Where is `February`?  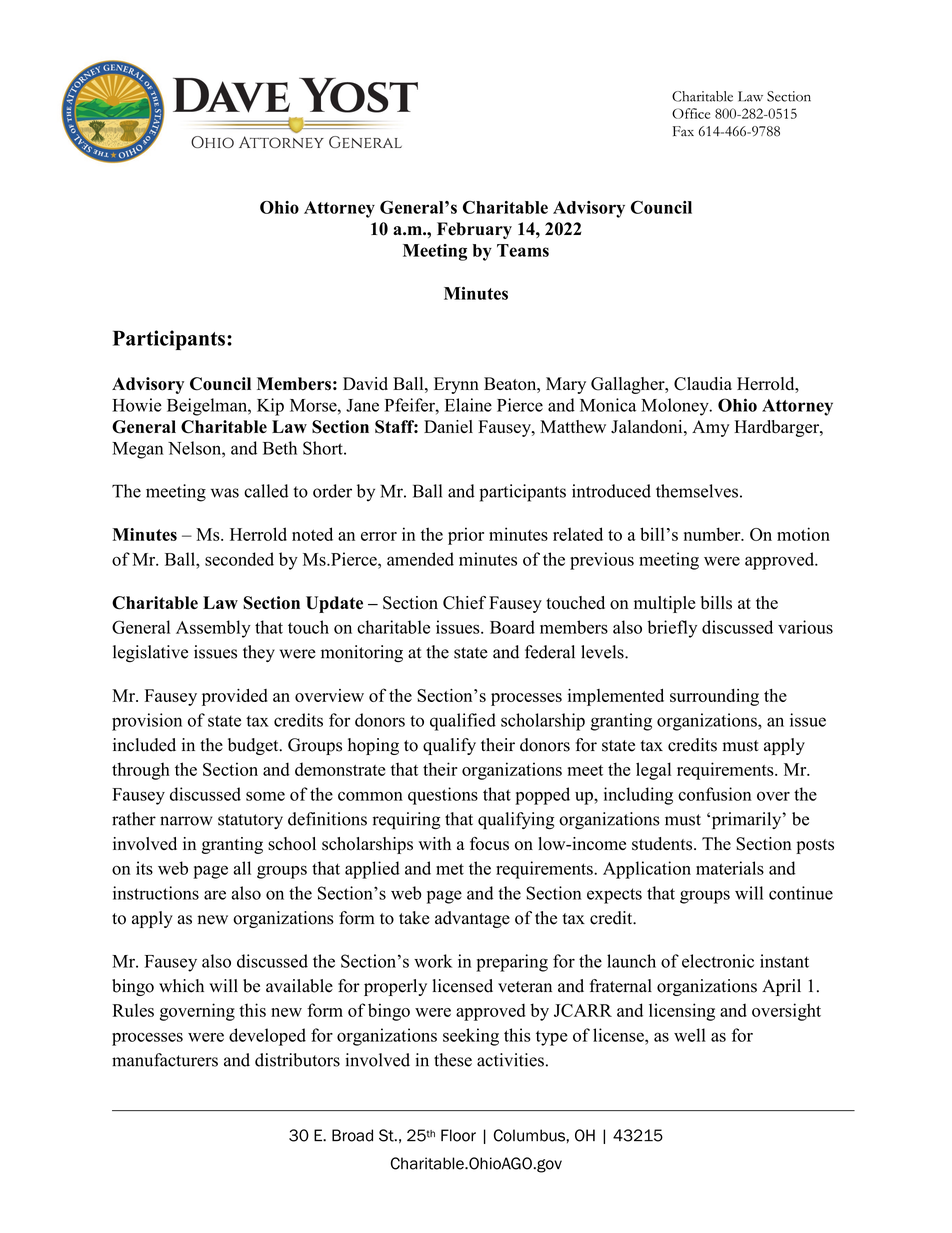
February is located at coordinates (474, 230).
